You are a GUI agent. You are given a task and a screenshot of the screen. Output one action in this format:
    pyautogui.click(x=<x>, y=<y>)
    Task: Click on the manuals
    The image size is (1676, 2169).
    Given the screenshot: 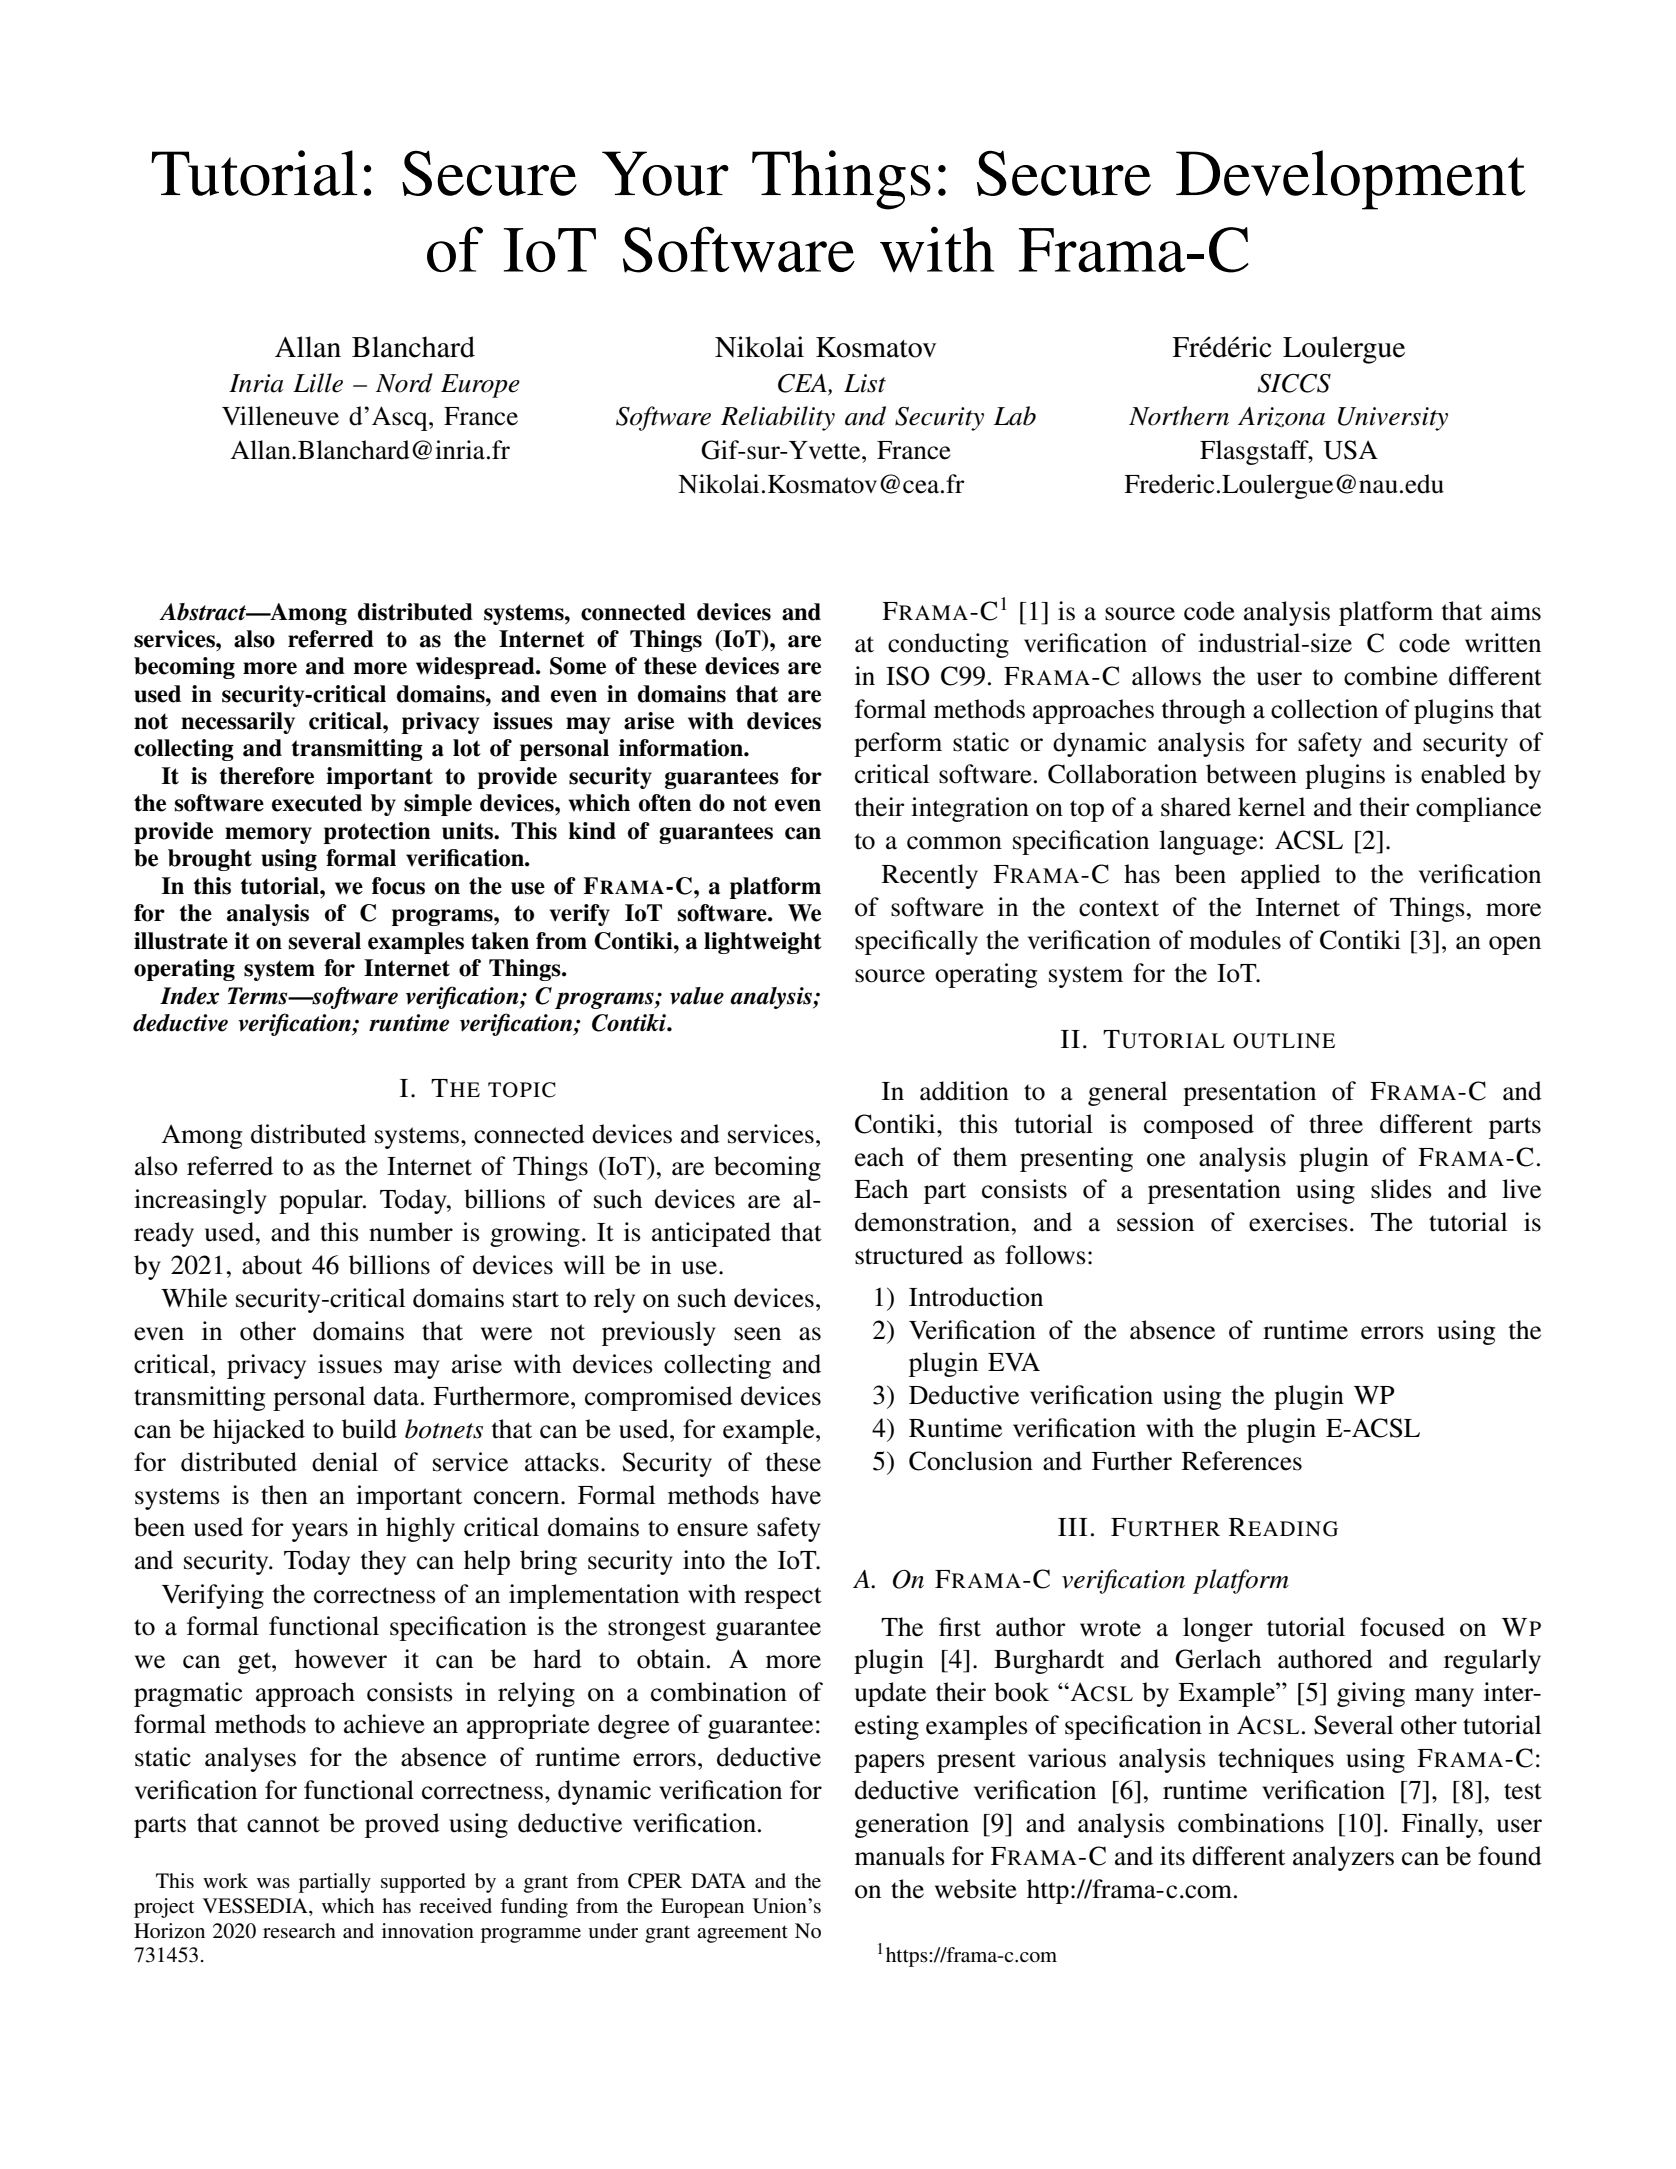 What is the action you would take?
    pyautogui.click(x=900, y=1856)
